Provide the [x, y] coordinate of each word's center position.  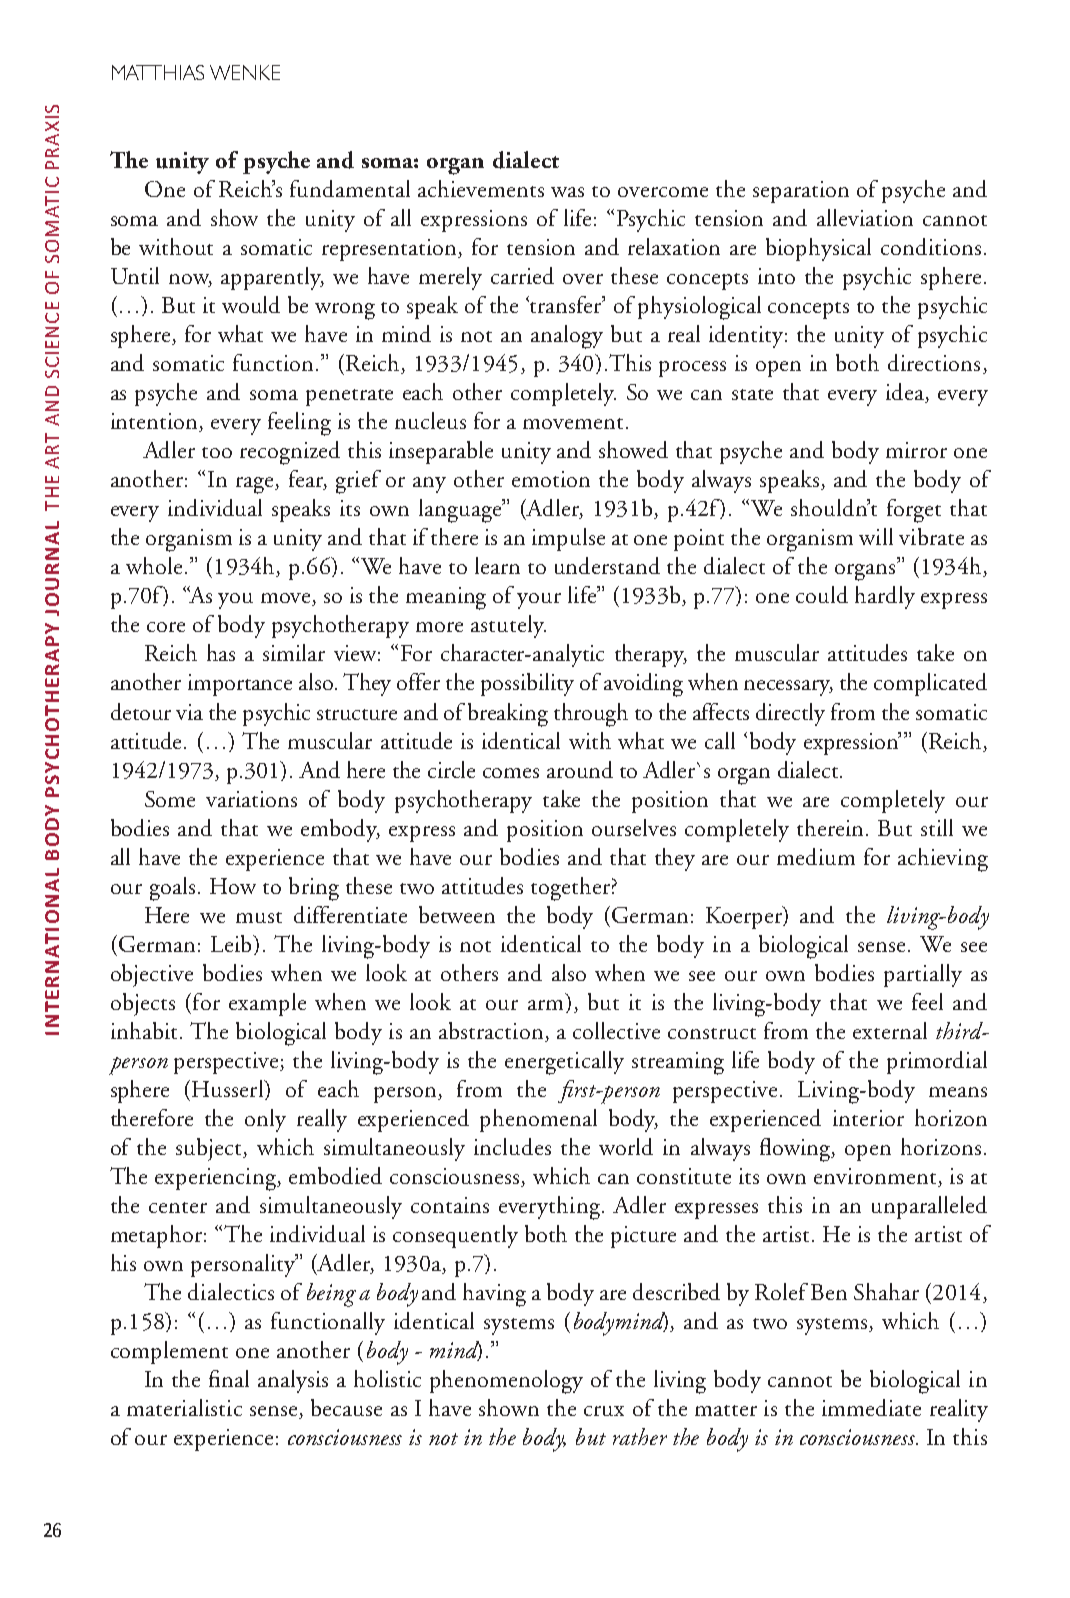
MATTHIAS [158, 72]
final [229, 1378]
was [567, 192]
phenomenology [506, 1382]
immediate [871, 1407]
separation [801, 192]
